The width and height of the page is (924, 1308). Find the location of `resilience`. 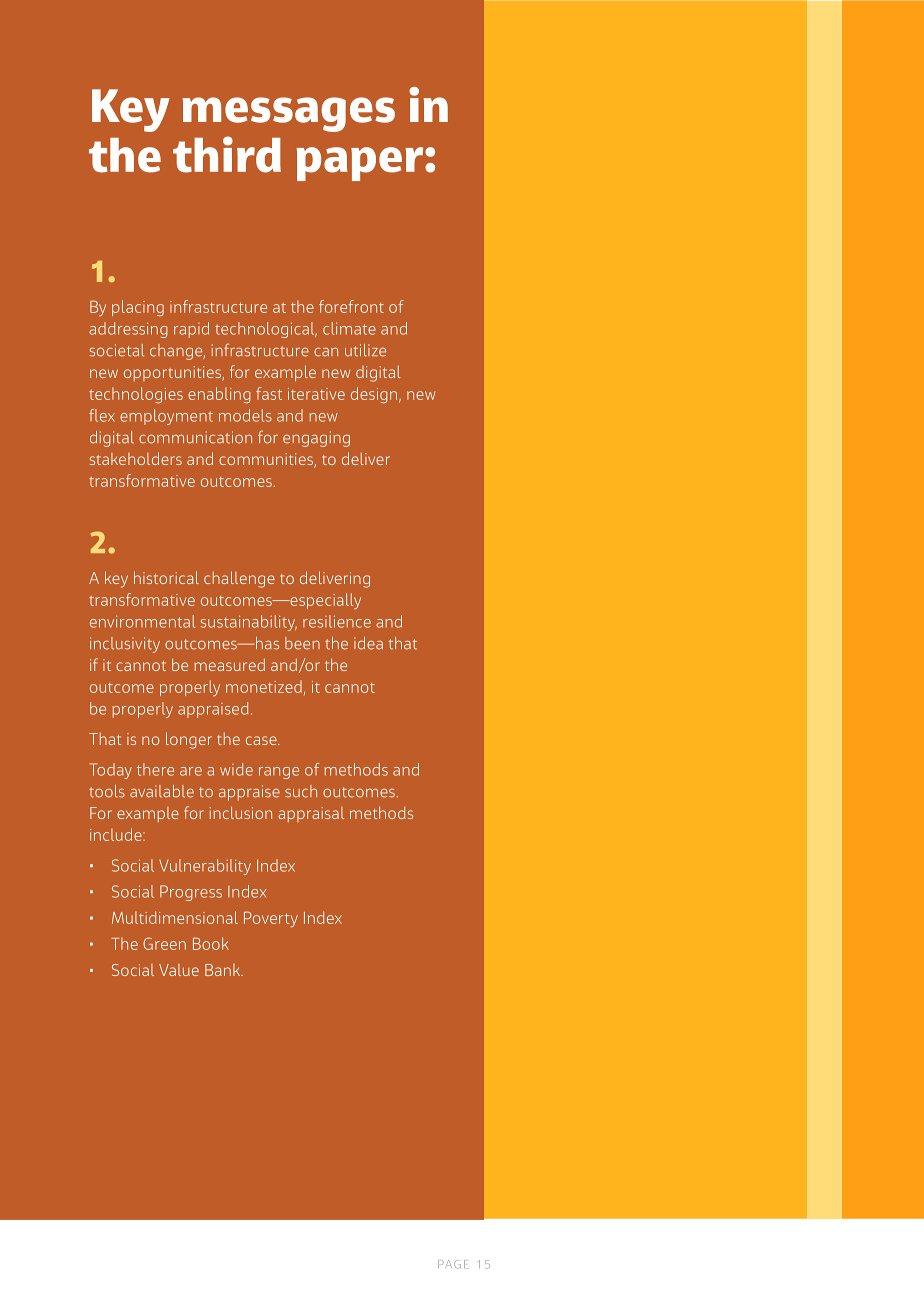

resilience is located at coordinates (337, 621).
